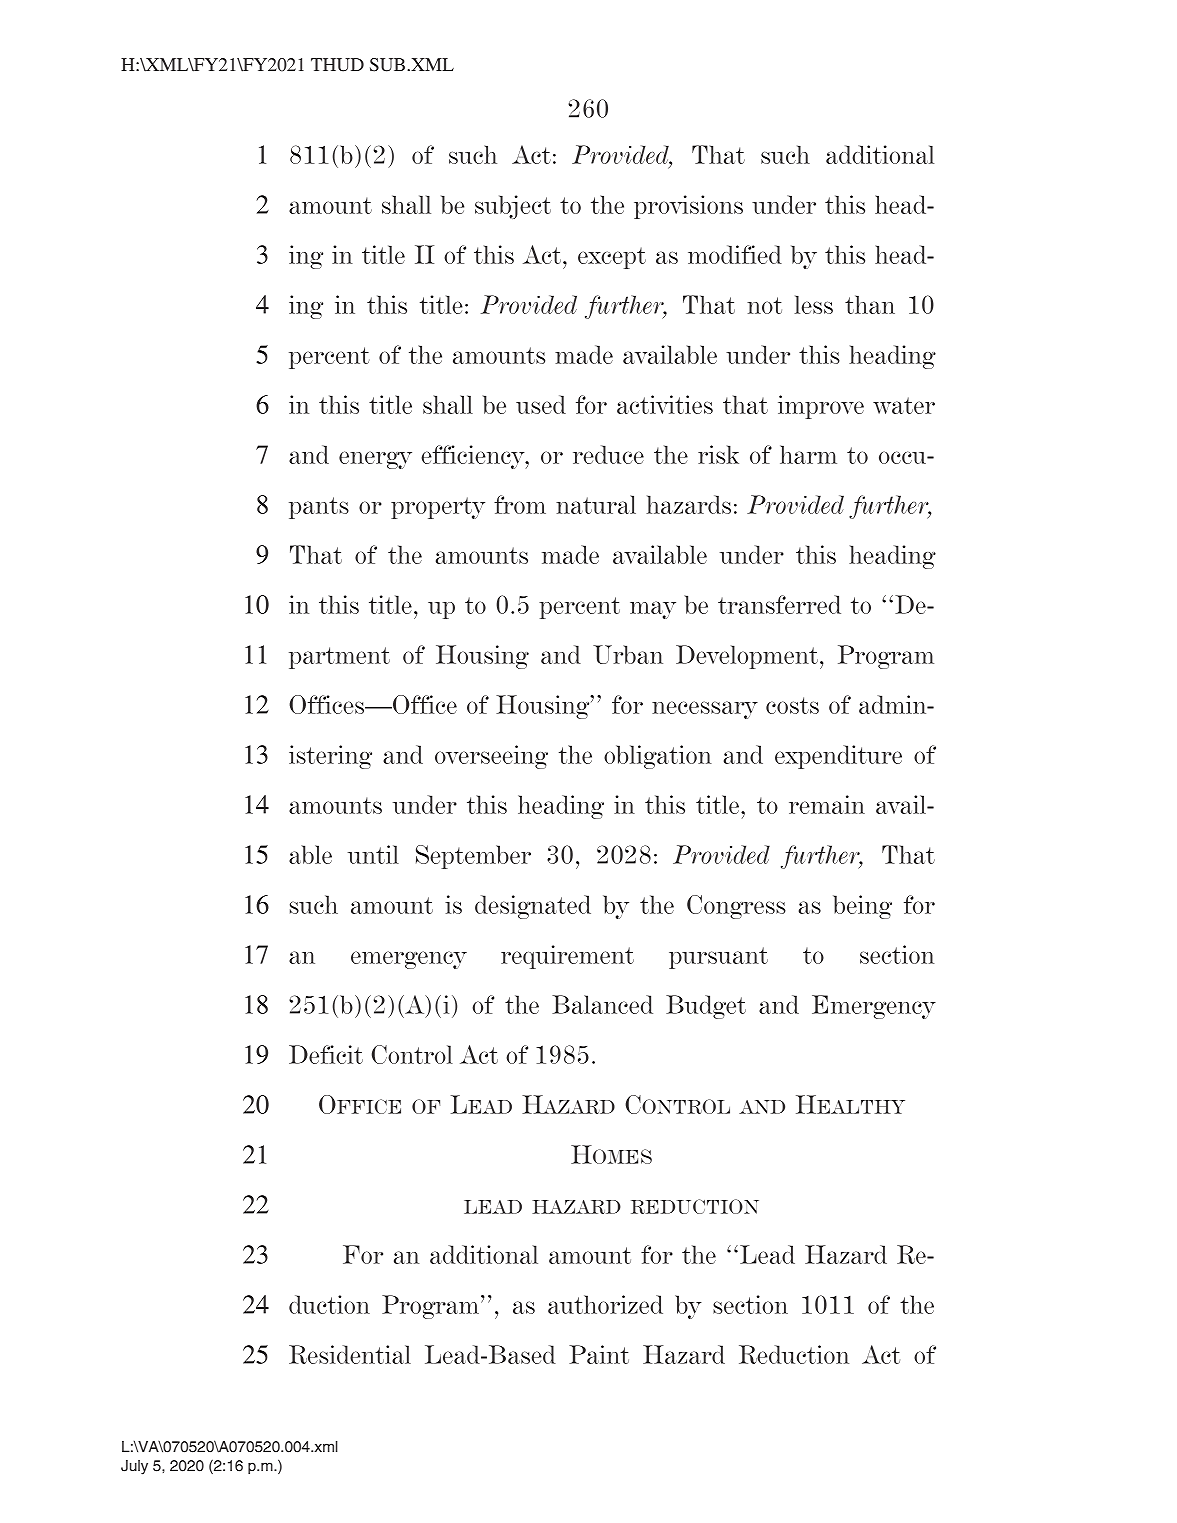 The image size is (1177, 1523). I want to click on Balanced, so click(602, 1004).
